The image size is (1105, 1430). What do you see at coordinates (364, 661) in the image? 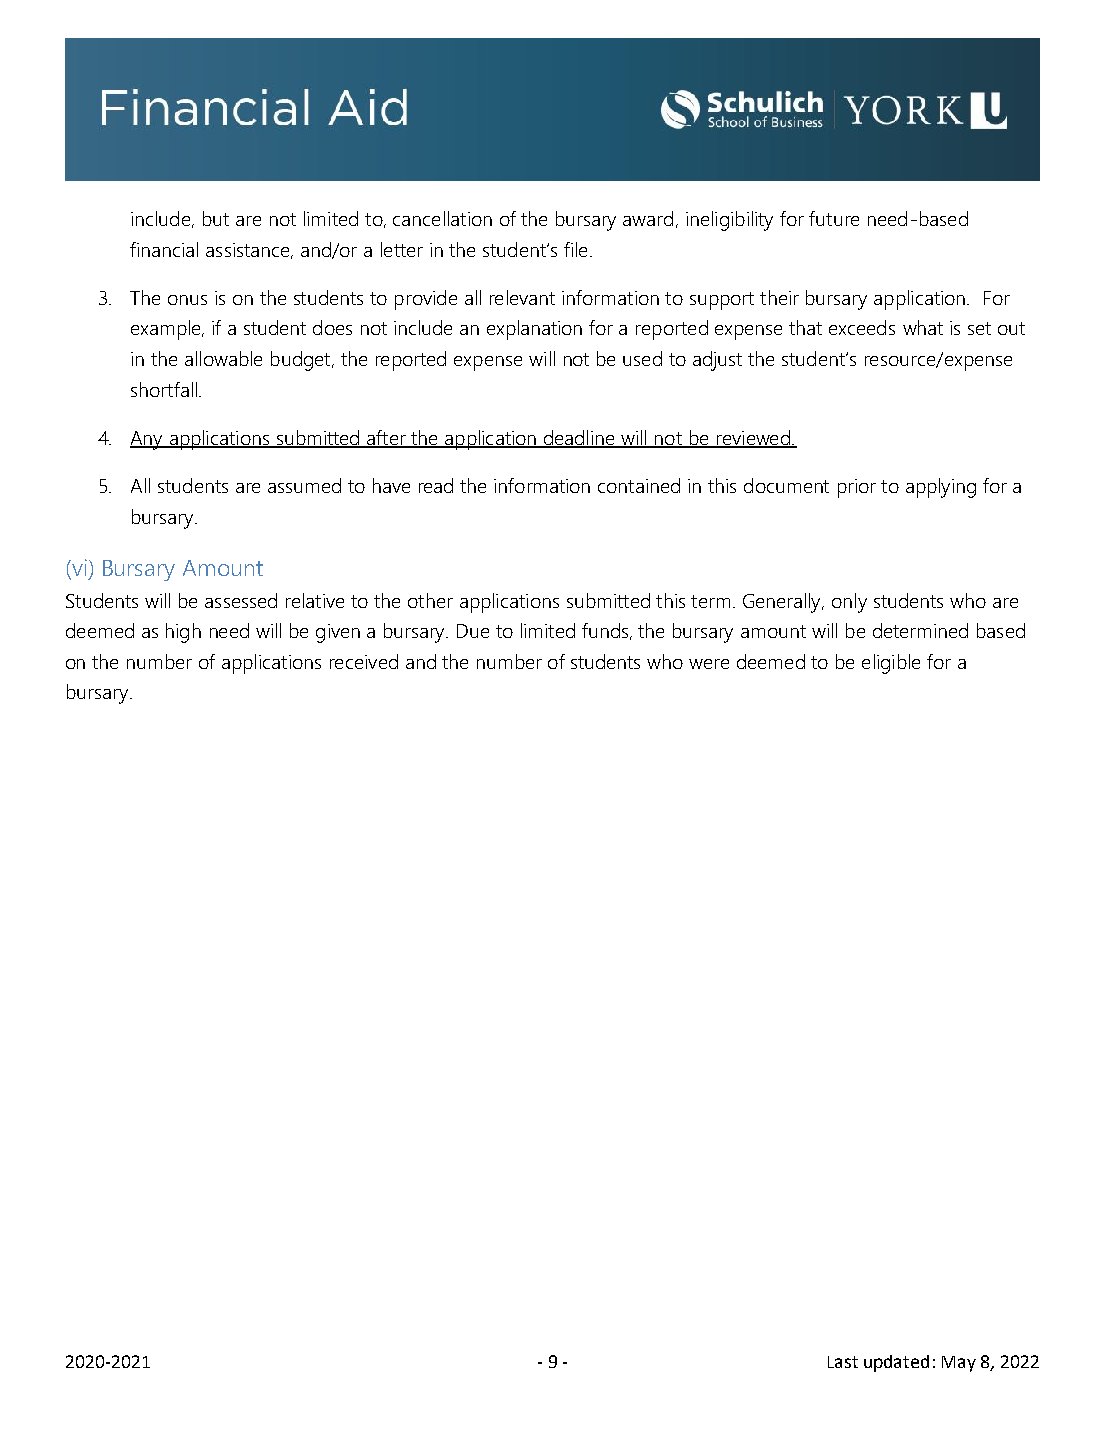
I see `received` at bounding box center [364, 661].
